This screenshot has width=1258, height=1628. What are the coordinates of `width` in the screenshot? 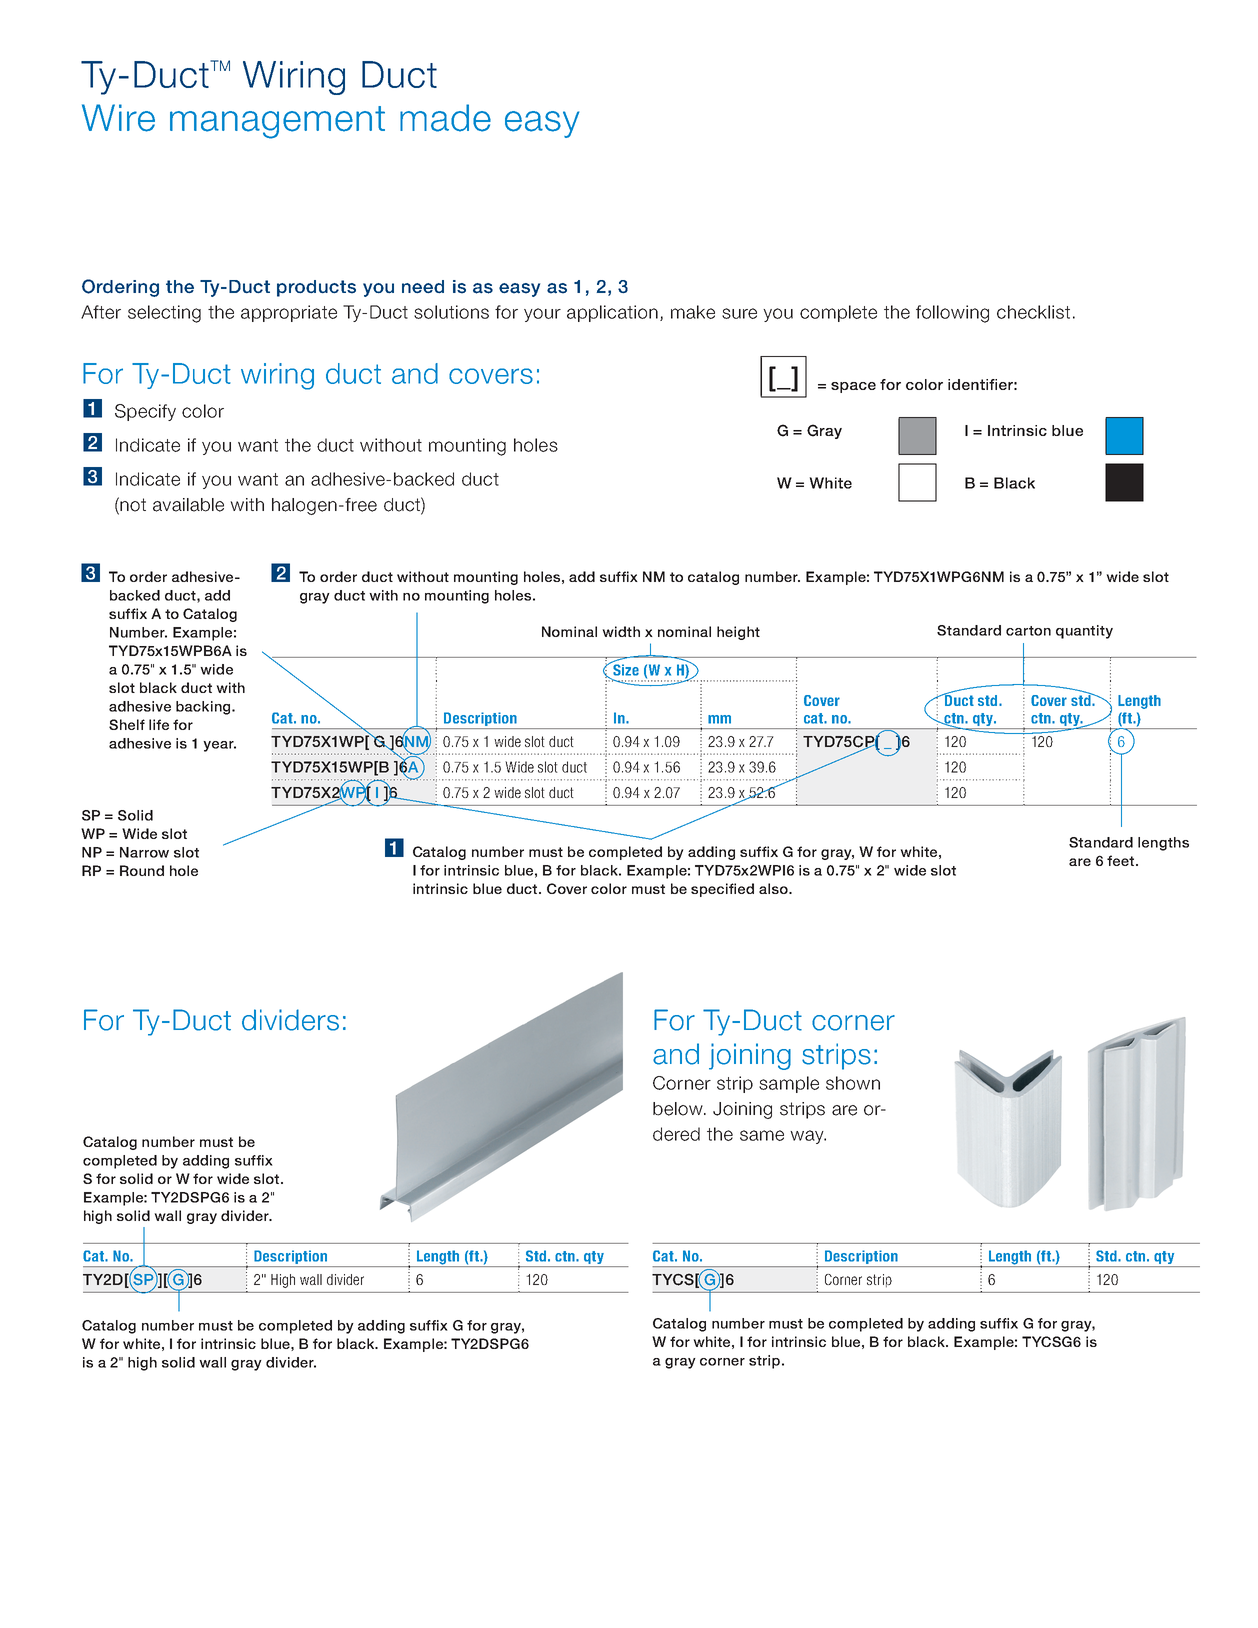 It's located at (621, 631).
